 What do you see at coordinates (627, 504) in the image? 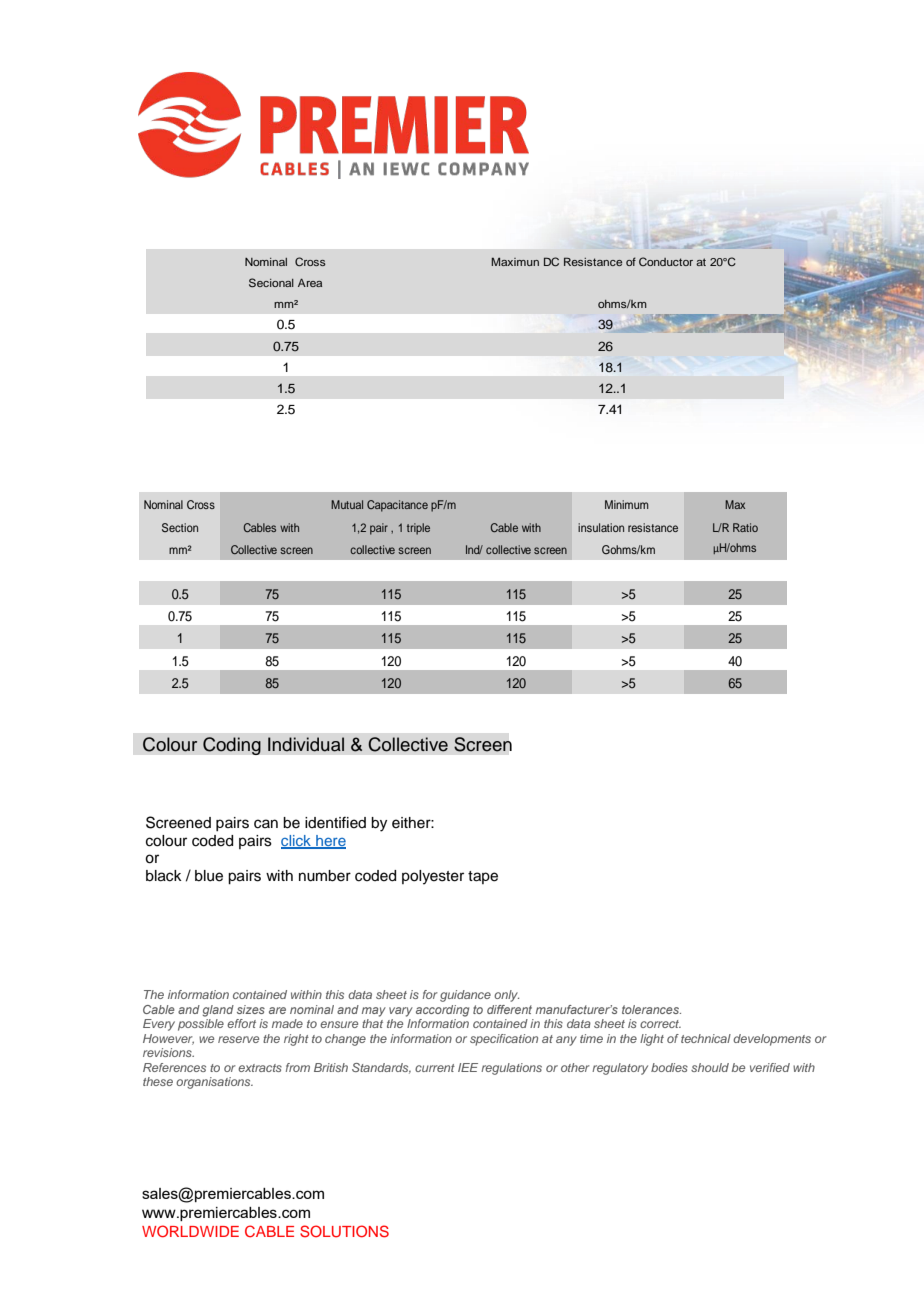
I see `Minimum` at bounding box center [627, 504].
